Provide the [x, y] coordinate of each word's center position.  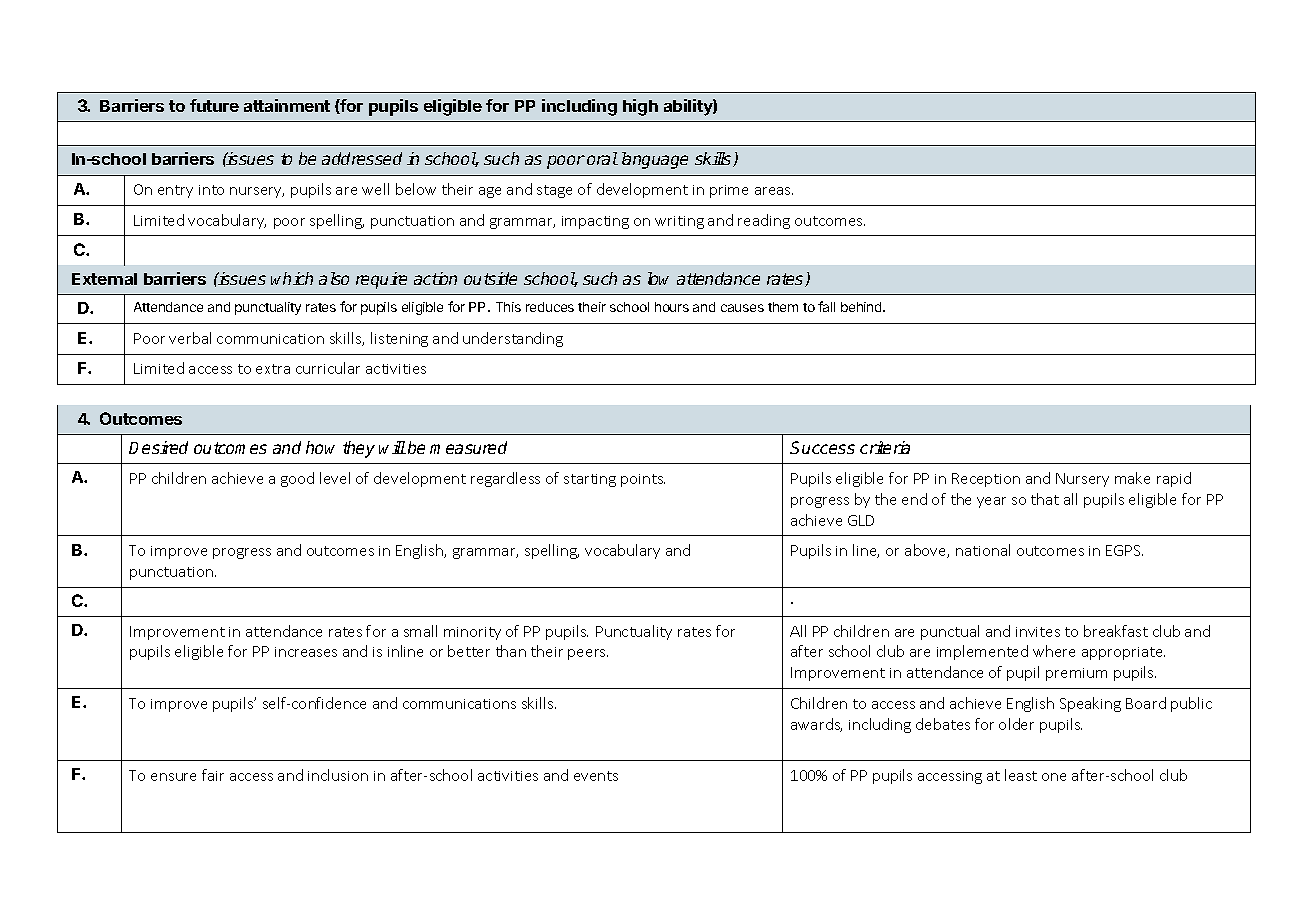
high [640, 107]
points [643, 480]
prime [729, 191]
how [320, 447]
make [1132, 478]
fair [213, 775]
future [214, 105]
